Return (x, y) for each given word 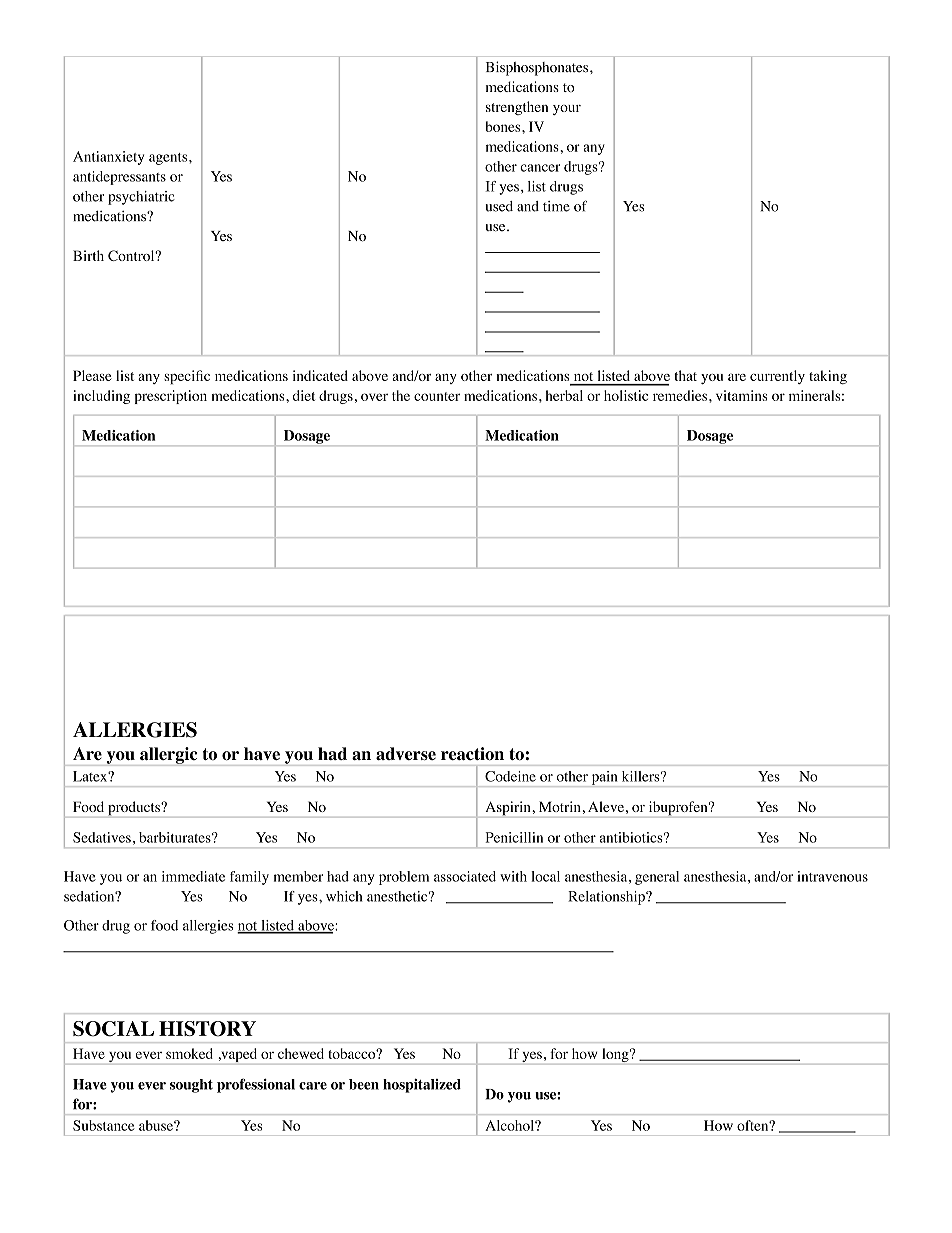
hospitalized (422, 1086)
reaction (472, 754)
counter (437, 396)
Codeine (510, 776)
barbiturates (176, 837)
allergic (169, 756)
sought (191, 1086)
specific (187, 377)
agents (169, 159)
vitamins (742, 395)
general (657, 878)
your (567, 110)
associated (465, 876)
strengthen (517, 108)
